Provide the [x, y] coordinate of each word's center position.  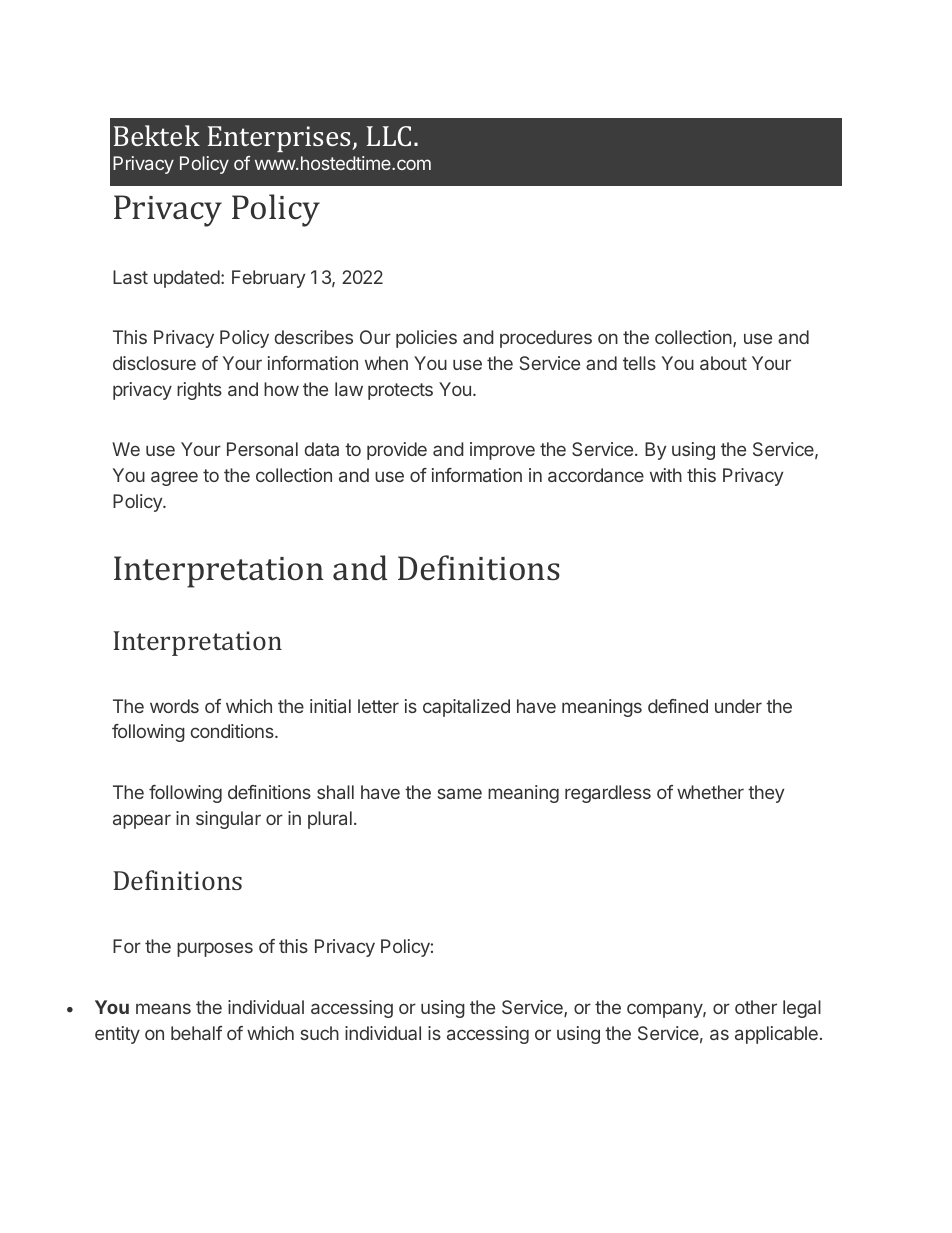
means [163, 1008]
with [666, 475]
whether [710, 792]
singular [228, 820]
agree [174, 478]
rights [199, 391]
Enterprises [281, 139]
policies [426, 339]
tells [639, 363]
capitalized [466, 708]
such [320, 1033]
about [723, 363]
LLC [389, 136]
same [460, 793]
